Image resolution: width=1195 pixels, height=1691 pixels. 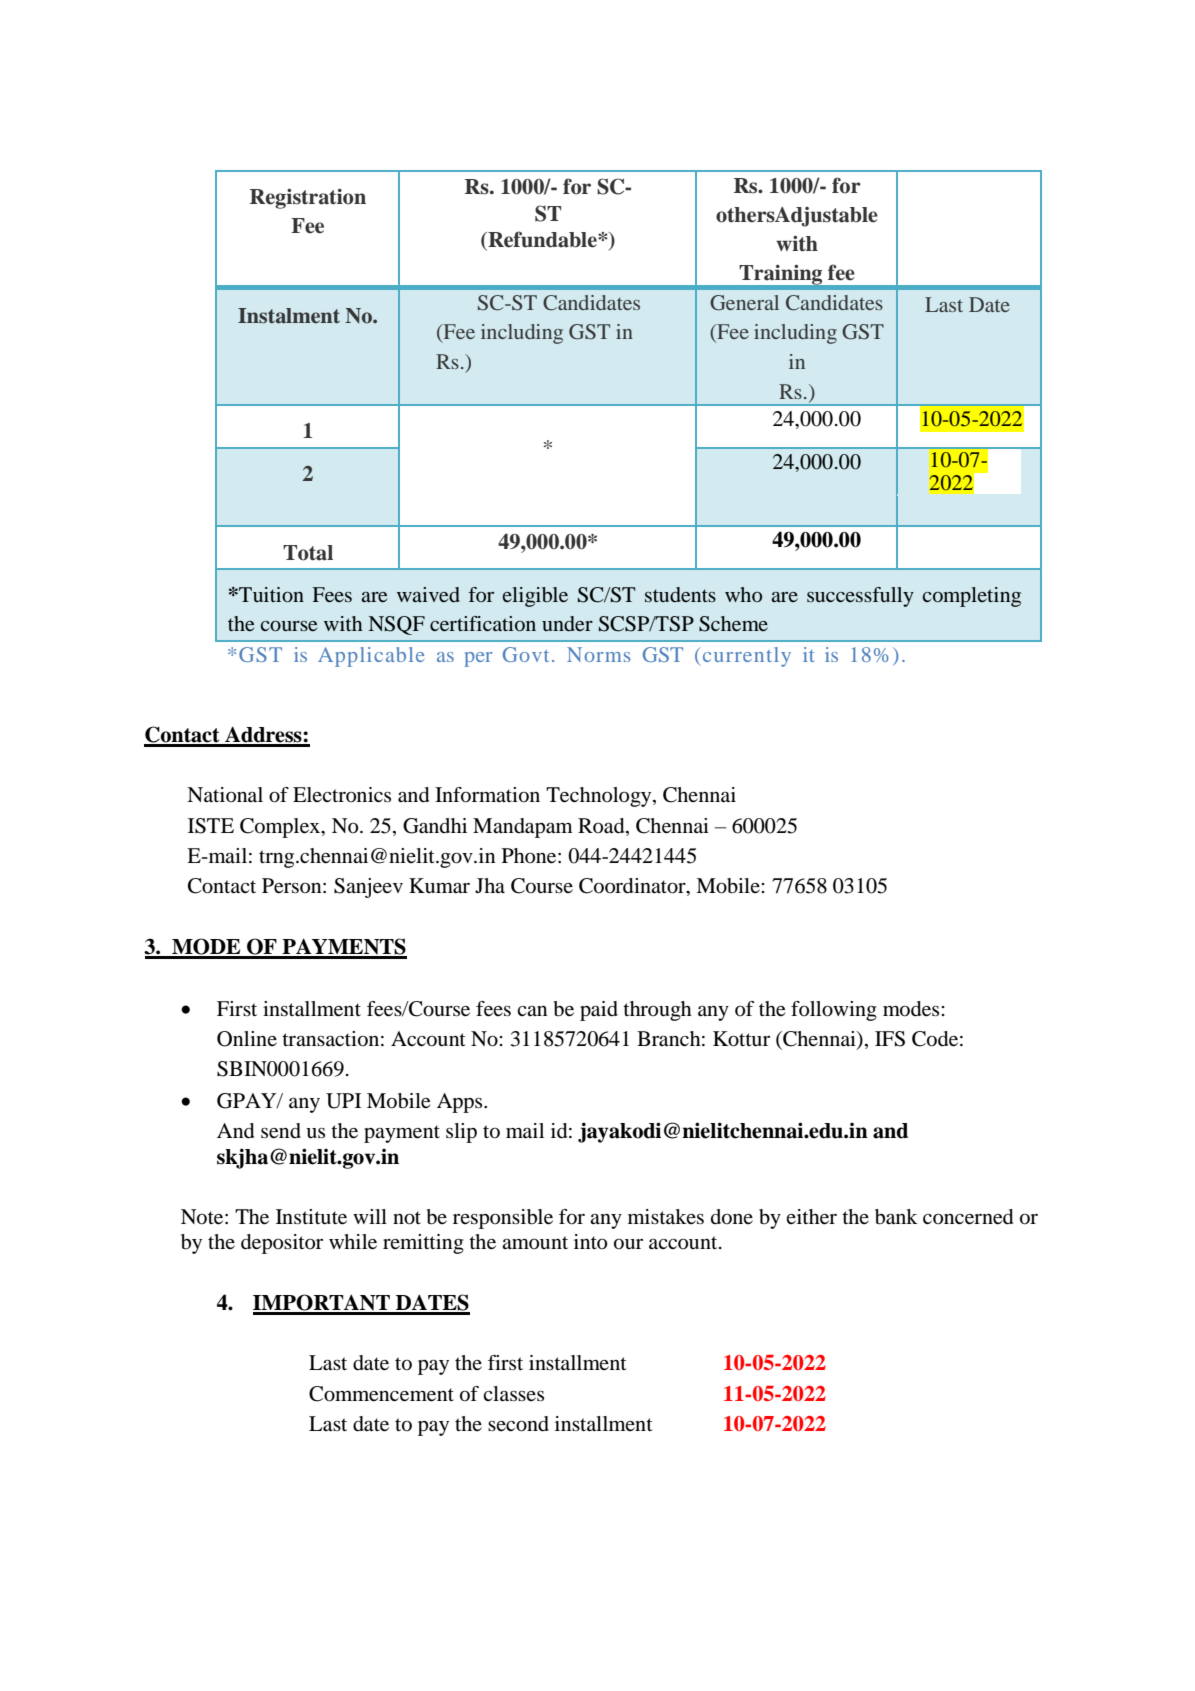 I want to click on Technology, so click(x=600, y=797).
